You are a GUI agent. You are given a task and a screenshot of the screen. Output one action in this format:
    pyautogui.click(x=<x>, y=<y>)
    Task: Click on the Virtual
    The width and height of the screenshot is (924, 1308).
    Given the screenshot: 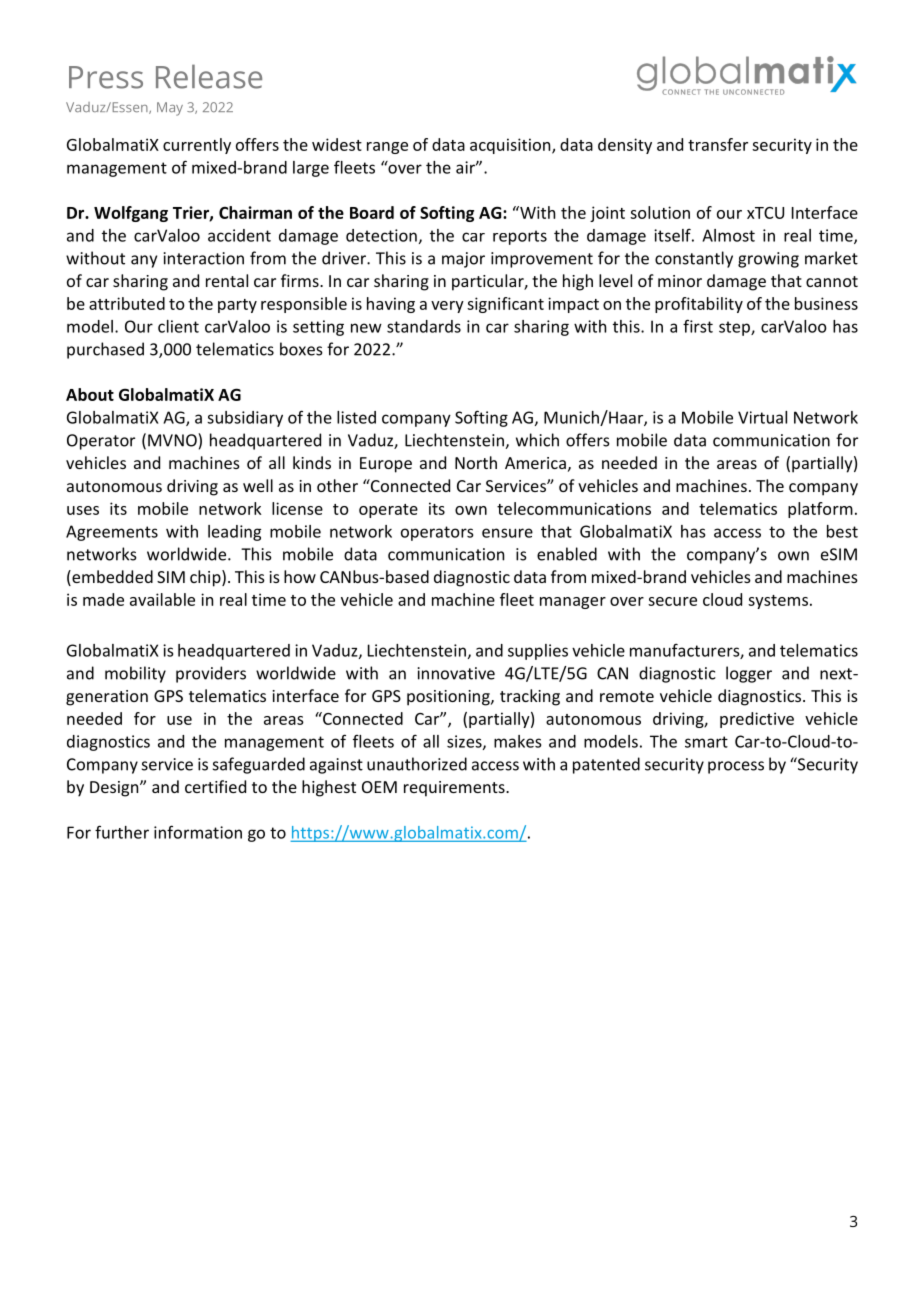 What is the action you would take?
    pyautogui.click(x=762, y=417)
